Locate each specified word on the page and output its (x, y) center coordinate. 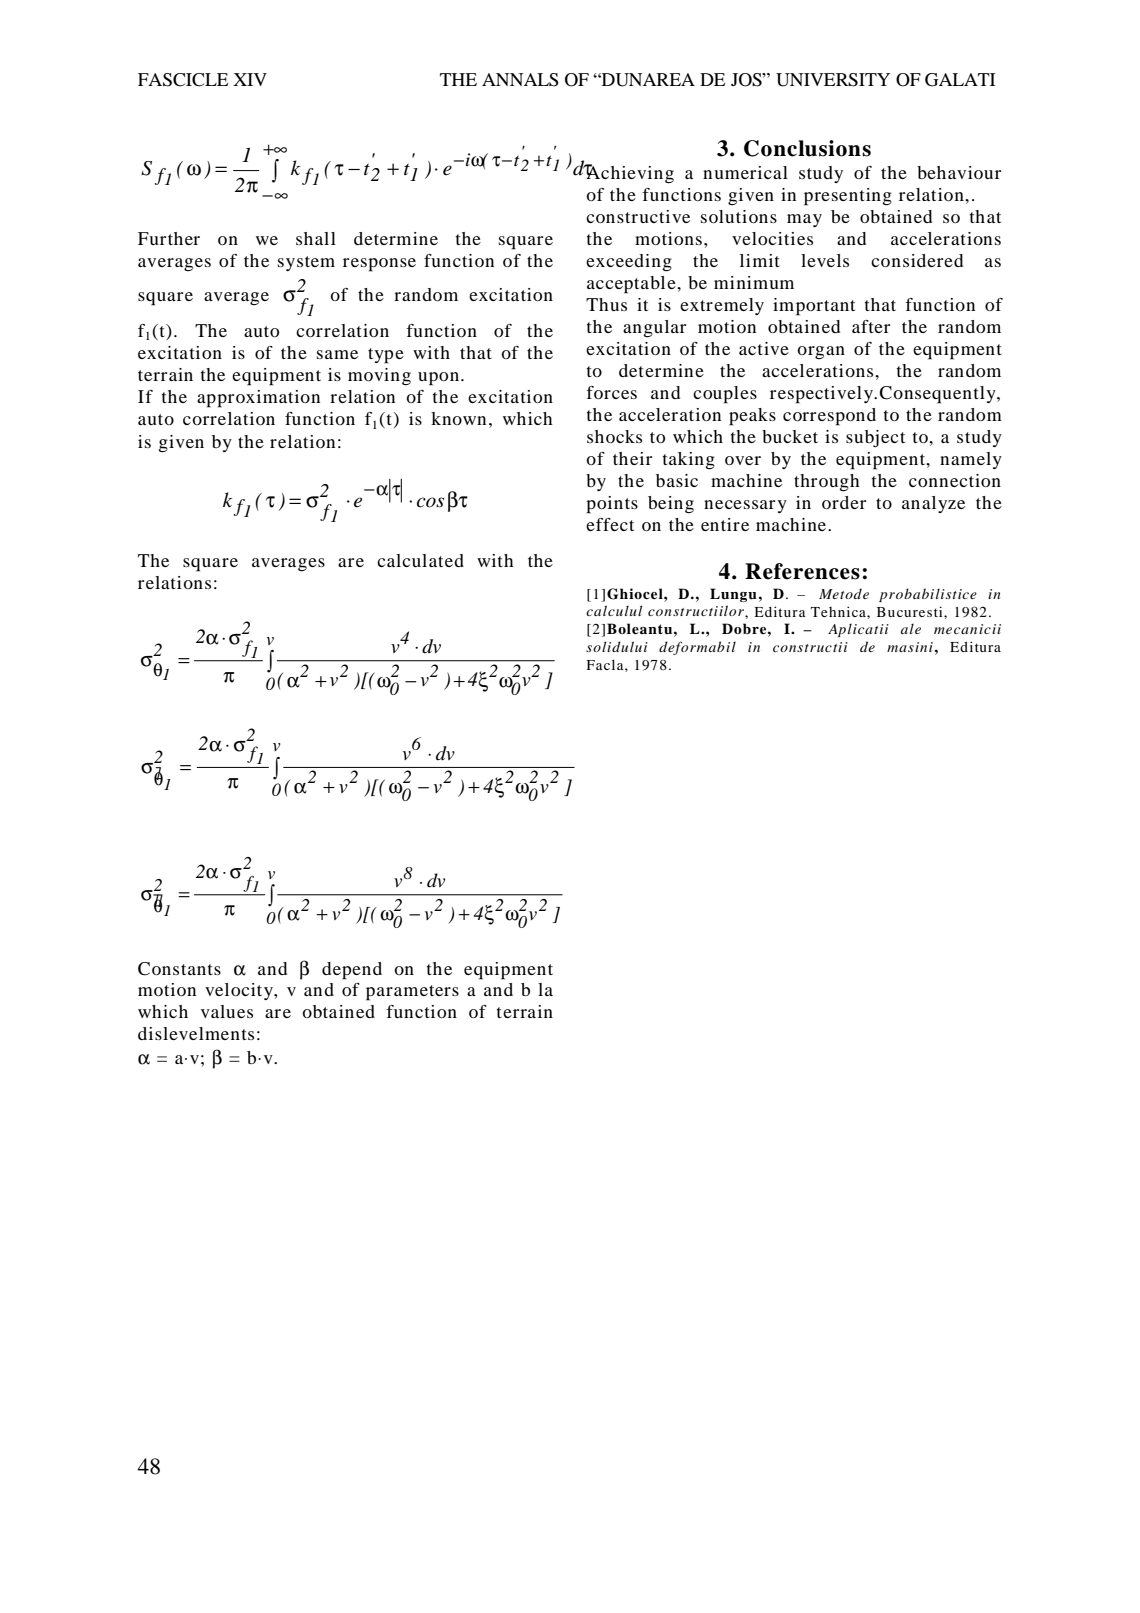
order (844, 502)
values (227, 1011)
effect (610, 524)
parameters (412, 993)
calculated (420, 560)
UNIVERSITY (833, 80)
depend (352, 971)
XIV (250, 79)
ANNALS (520, 80)
